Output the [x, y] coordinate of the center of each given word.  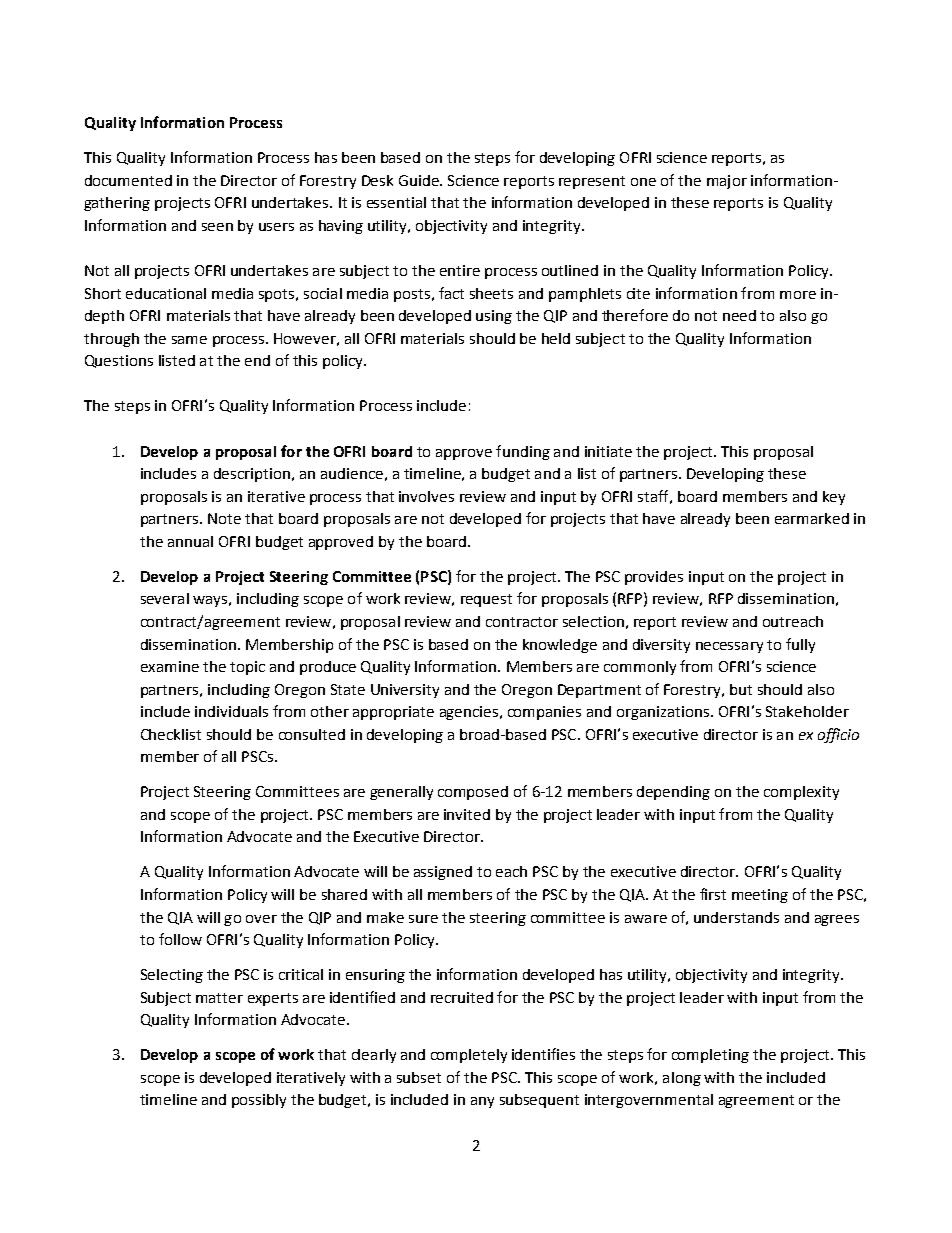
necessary [729, 647]
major [727, 182]
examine [170, 666]
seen [217, 227]
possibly [259, 1101]
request [486, 600]
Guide [420, 180]
